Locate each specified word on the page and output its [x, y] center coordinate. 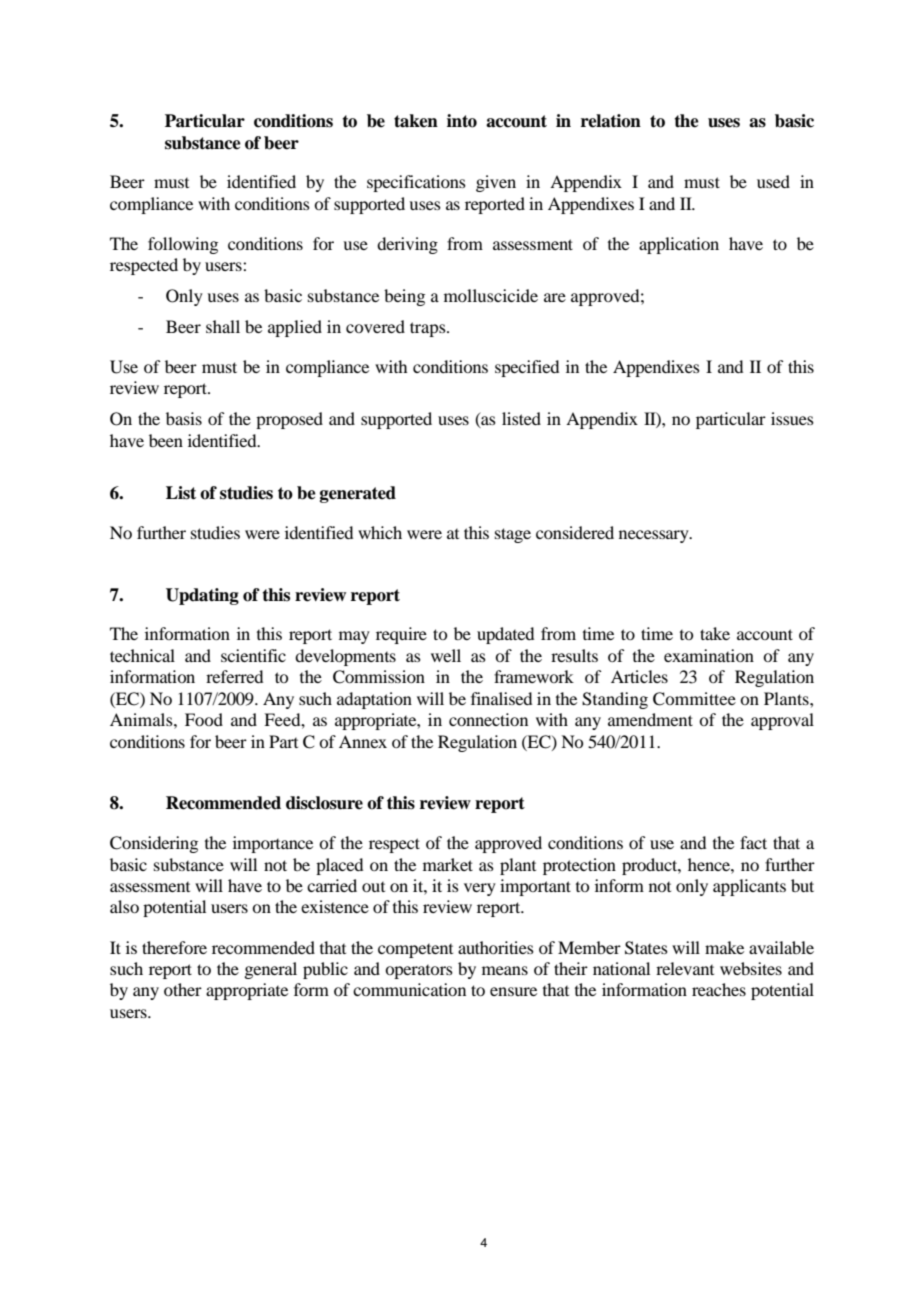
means [505, 970]
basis [184, 418]
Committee [694, 699]
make [724, 947]
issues [792, 418]
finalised [501, 698]
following [183, 245]
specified [527, 368]
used [773, 181]
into [462, 121]
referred [234, 676]
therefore [174, 947]
